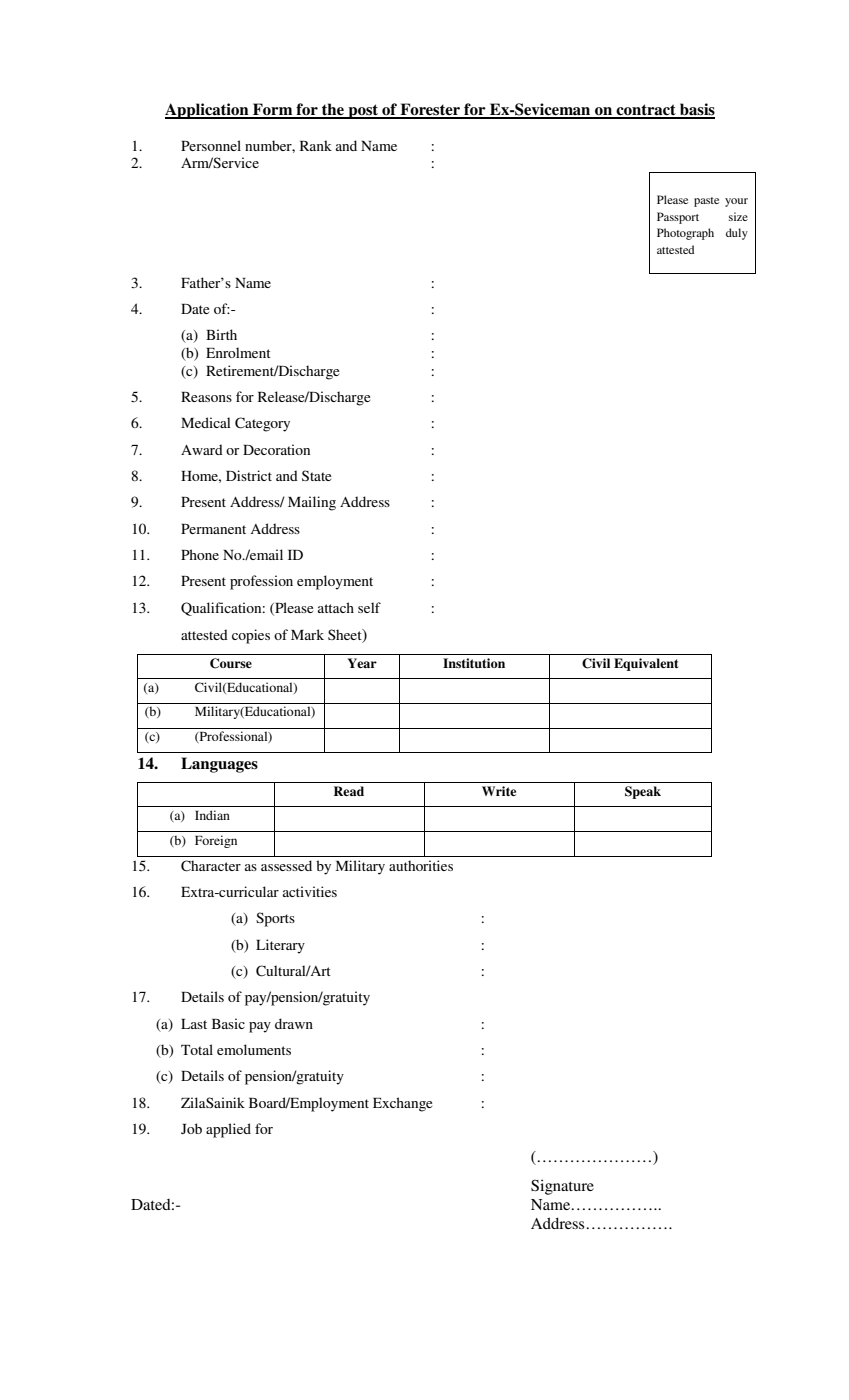 This image has height=1400, width=849. I want to click on basis, so click(696, 110).
